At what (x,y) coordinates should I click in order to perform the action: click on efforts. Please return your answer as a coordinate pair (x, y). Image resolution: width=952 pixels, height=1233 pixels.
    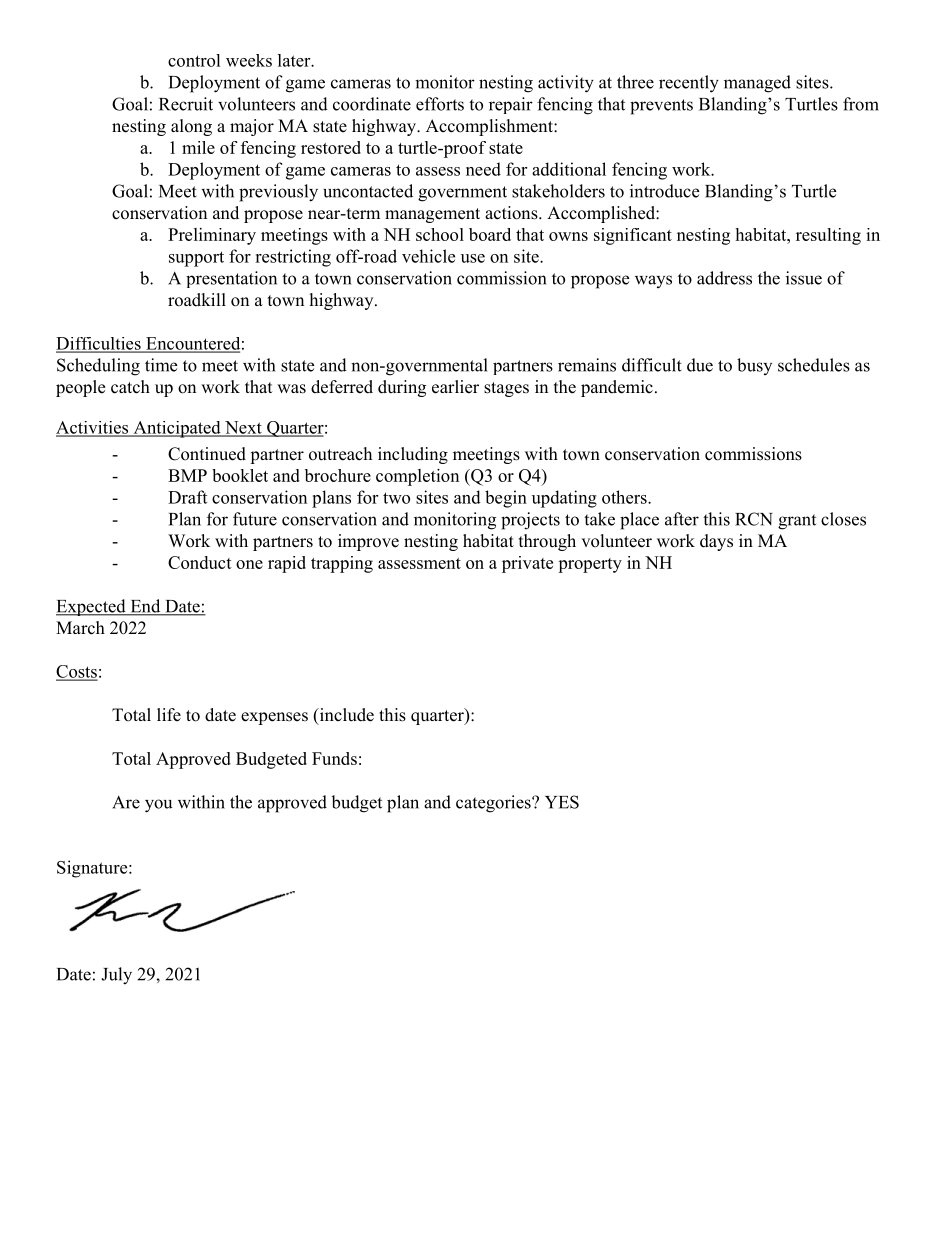
    Looking at the image, I should click on (440, 104).
